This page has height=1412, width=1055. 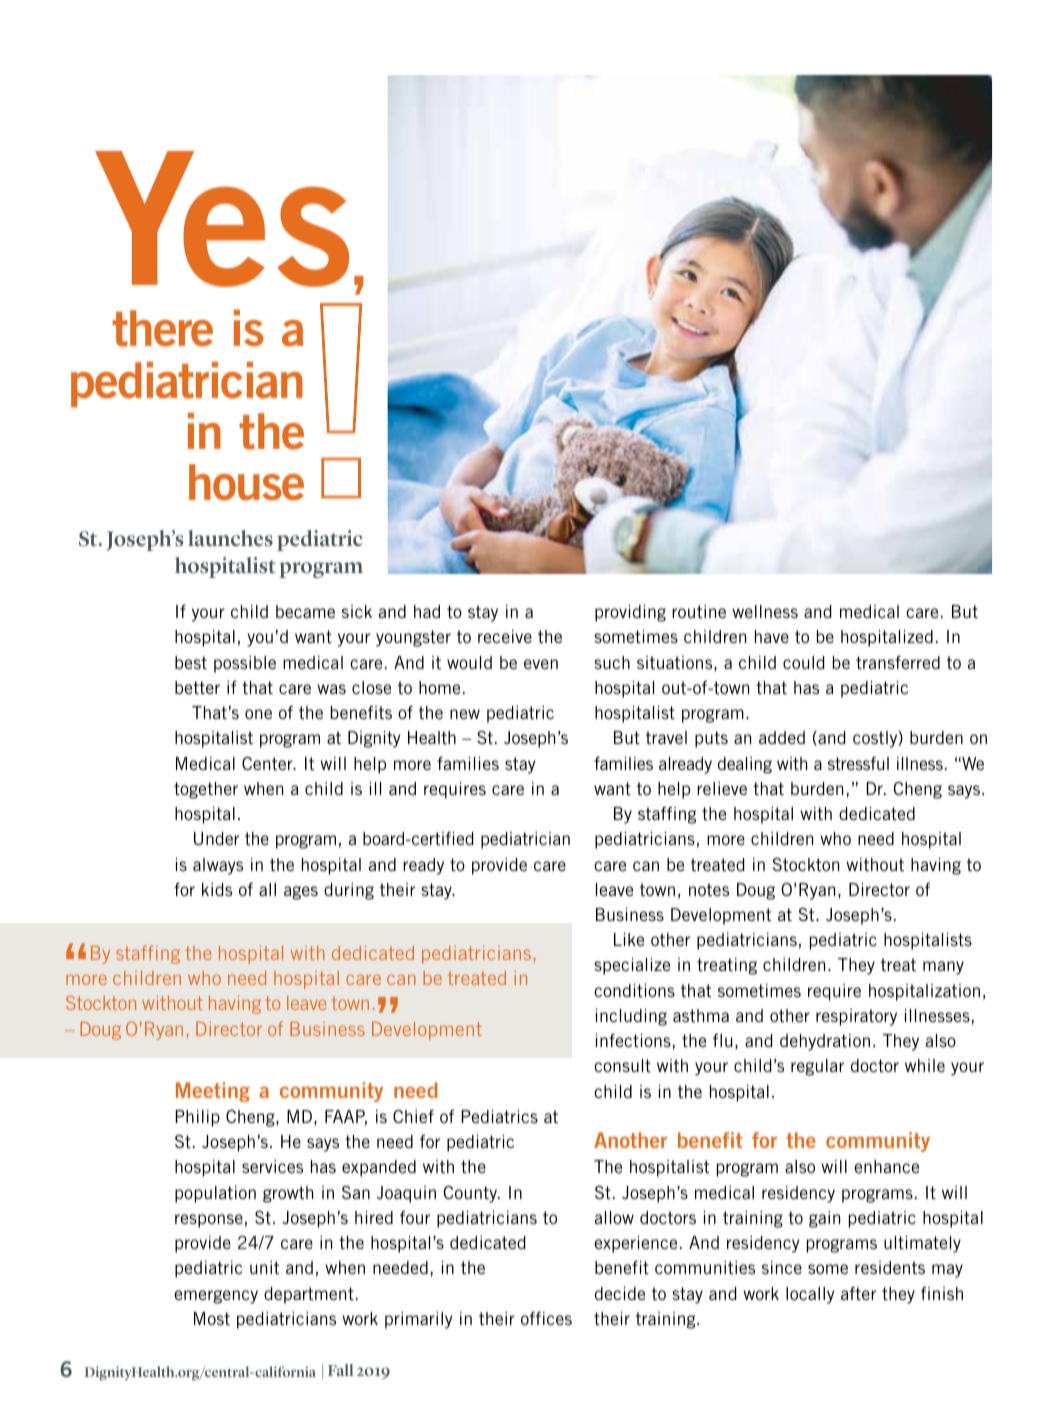 What do you see at coordinates (546, 1318) in the page?
I see `offices` at bounding box center [546, 1318].
